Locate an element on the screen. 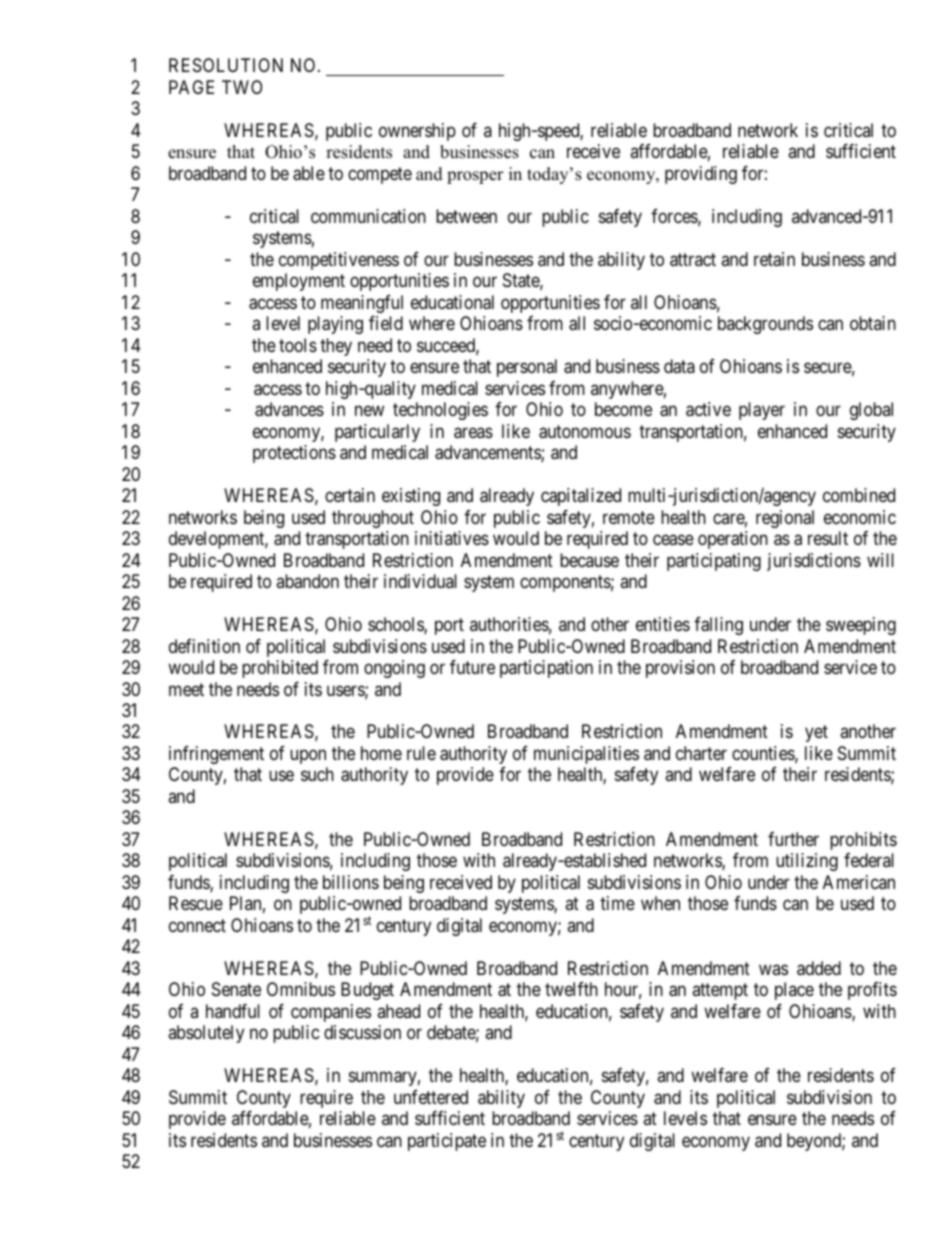 Image resolution: width=952 pixels, height=1233 pixels. player is located at coordinates (762, 411).
